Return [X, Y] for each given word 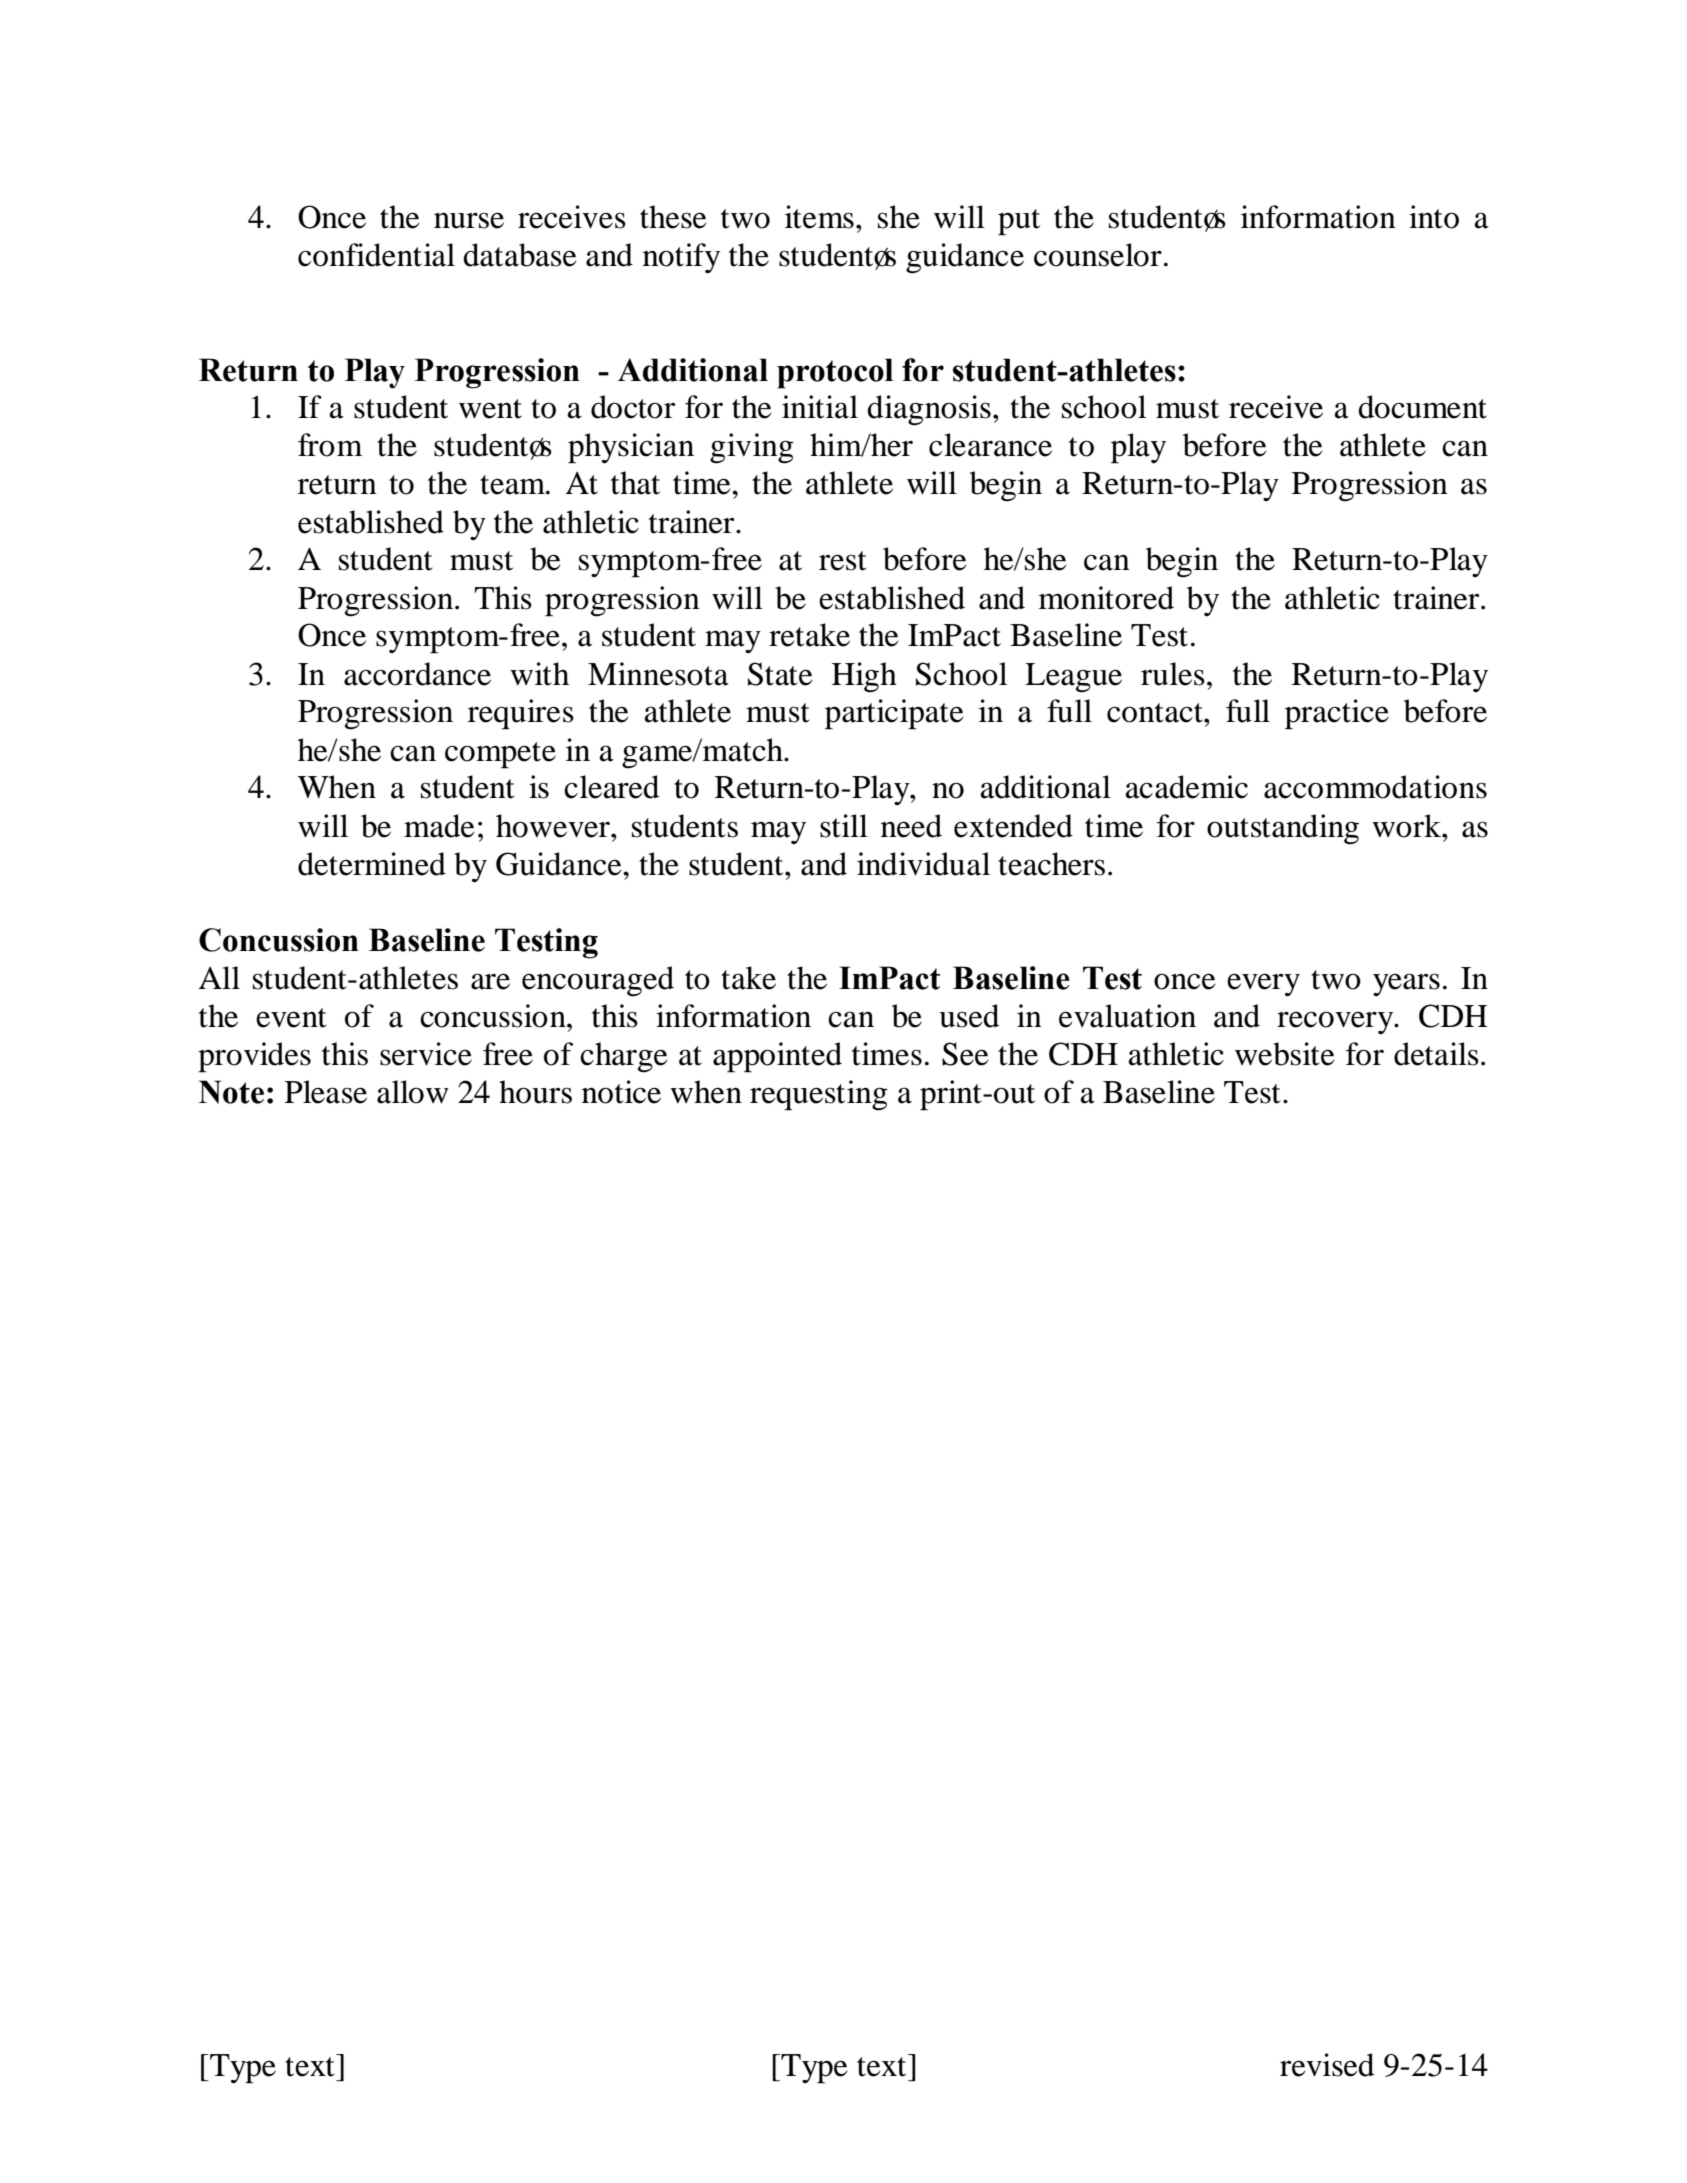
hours [535, 1092]
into [1434, 217]
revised [1327, 2065]
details [1436, 1054]
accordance [417, 674]
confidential [376, 255]
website [1285, 1054]
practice [1337, 714]
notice [621, 1092]
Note [231, 1092]
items [819, 217]
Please [326, 1092]
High [864, 677]
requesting [819, 1095]
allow [413, 1092]
